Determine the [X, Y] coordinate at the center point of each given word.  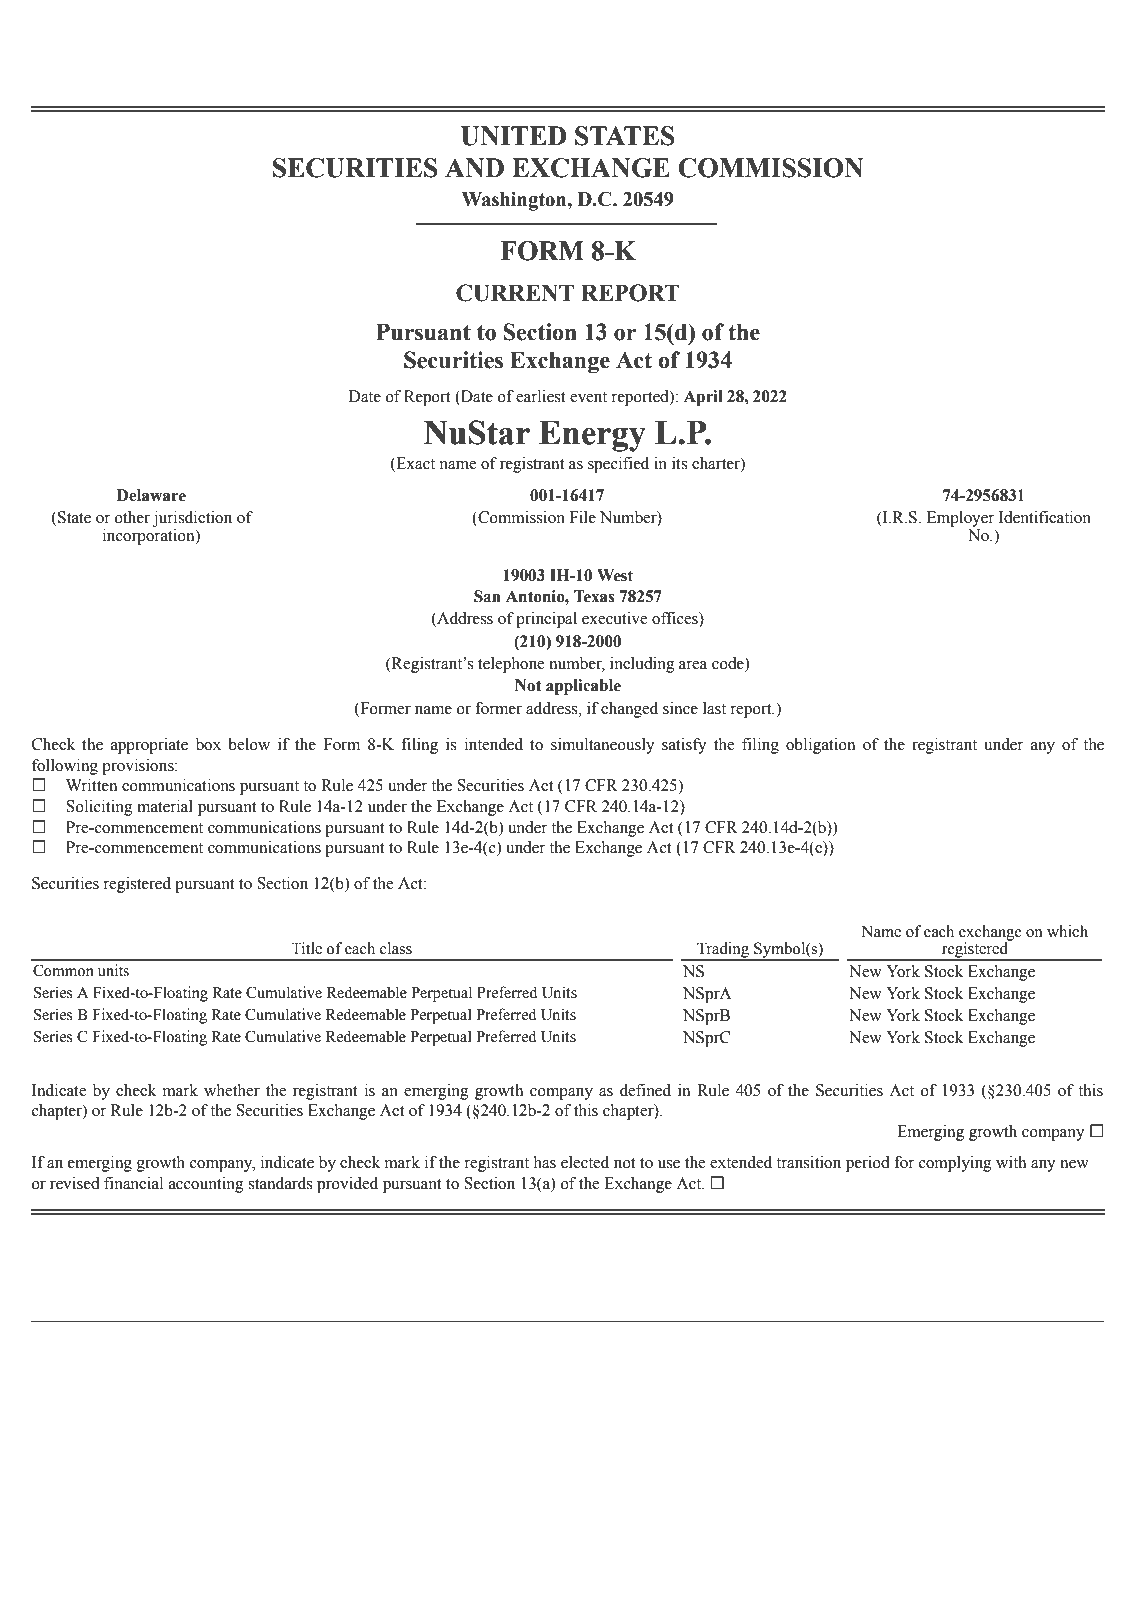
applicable [583, 687]
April [703, 398]
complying [955, 1164]
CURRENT [515, 293]
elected [585, 1162]
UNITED [513, 136]
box [208, 744]
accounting [206, 1185]
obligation [820, 746]
